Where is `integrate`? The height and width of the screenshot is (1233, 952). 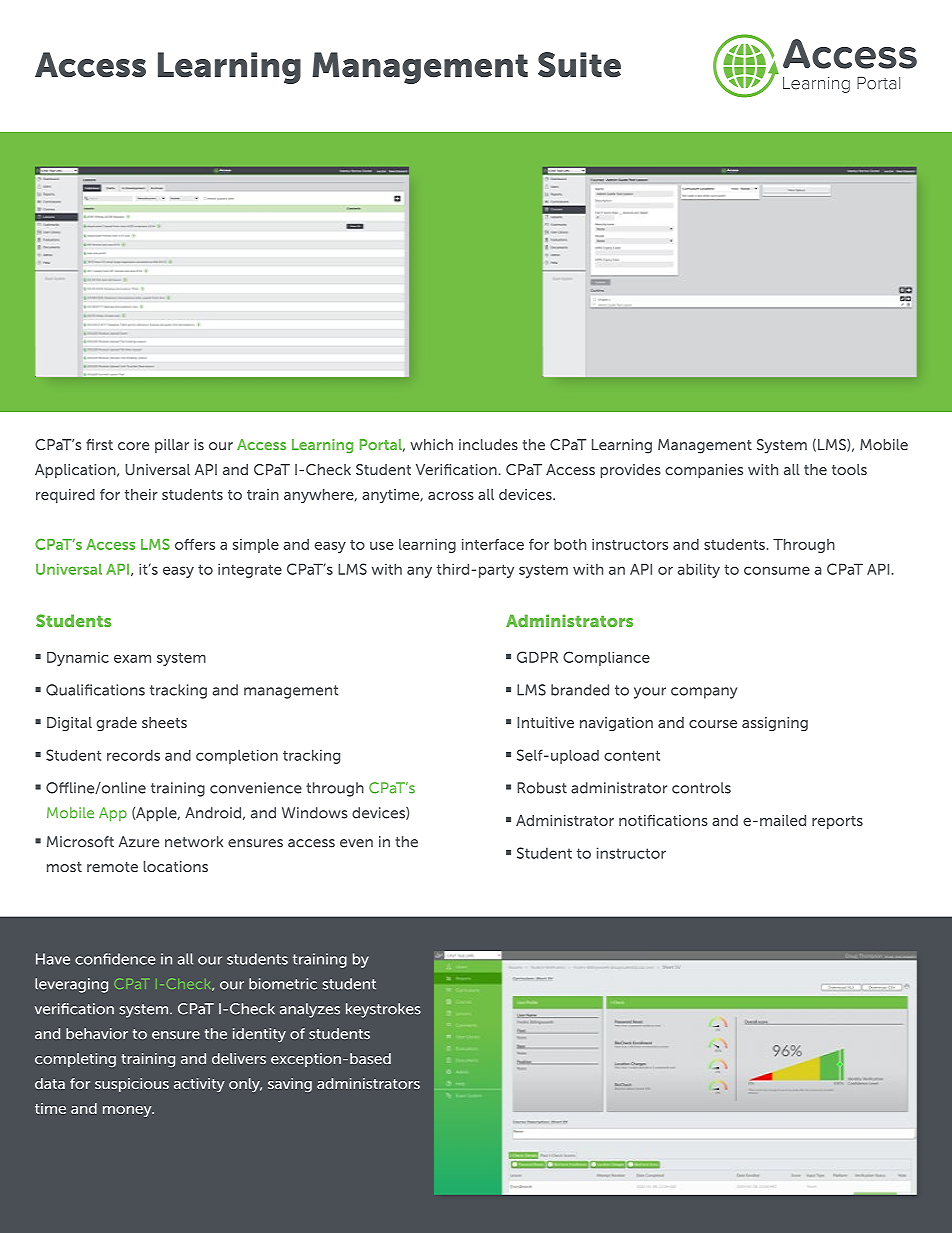
integrate is located at coordinates (250, 570).
